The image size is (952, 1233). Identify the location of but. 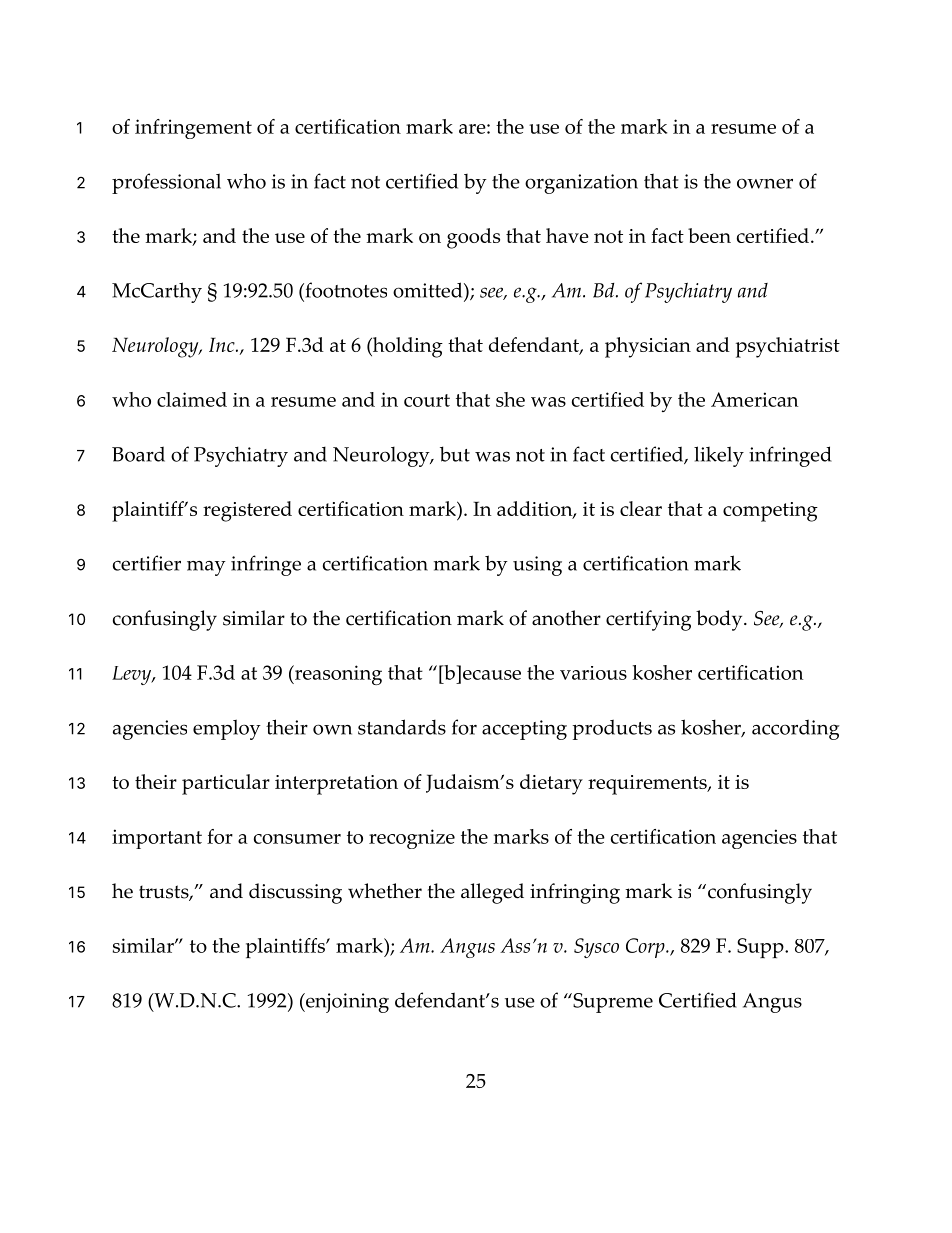
(455, 454).
